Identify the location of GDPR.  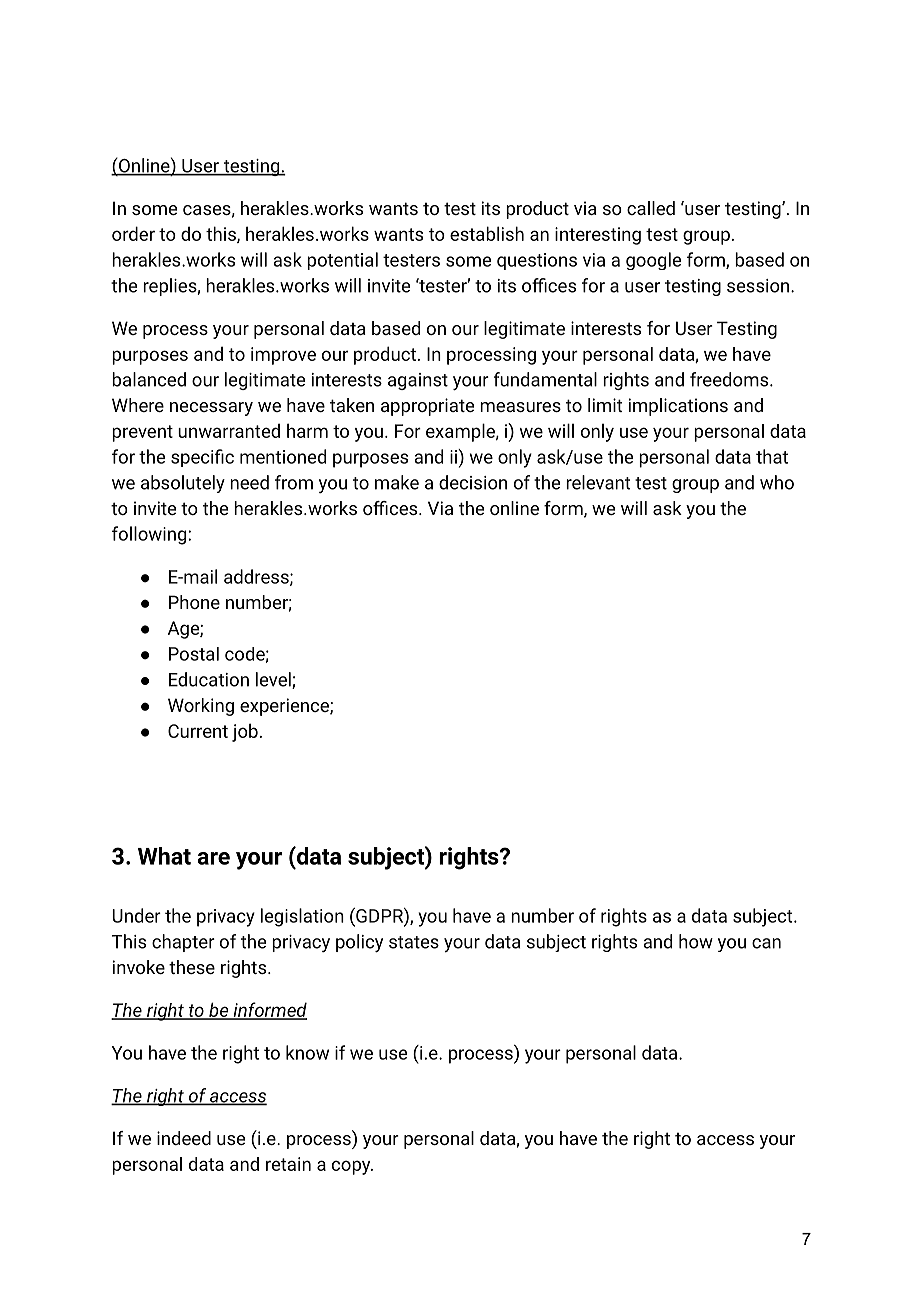
(379, 915).
